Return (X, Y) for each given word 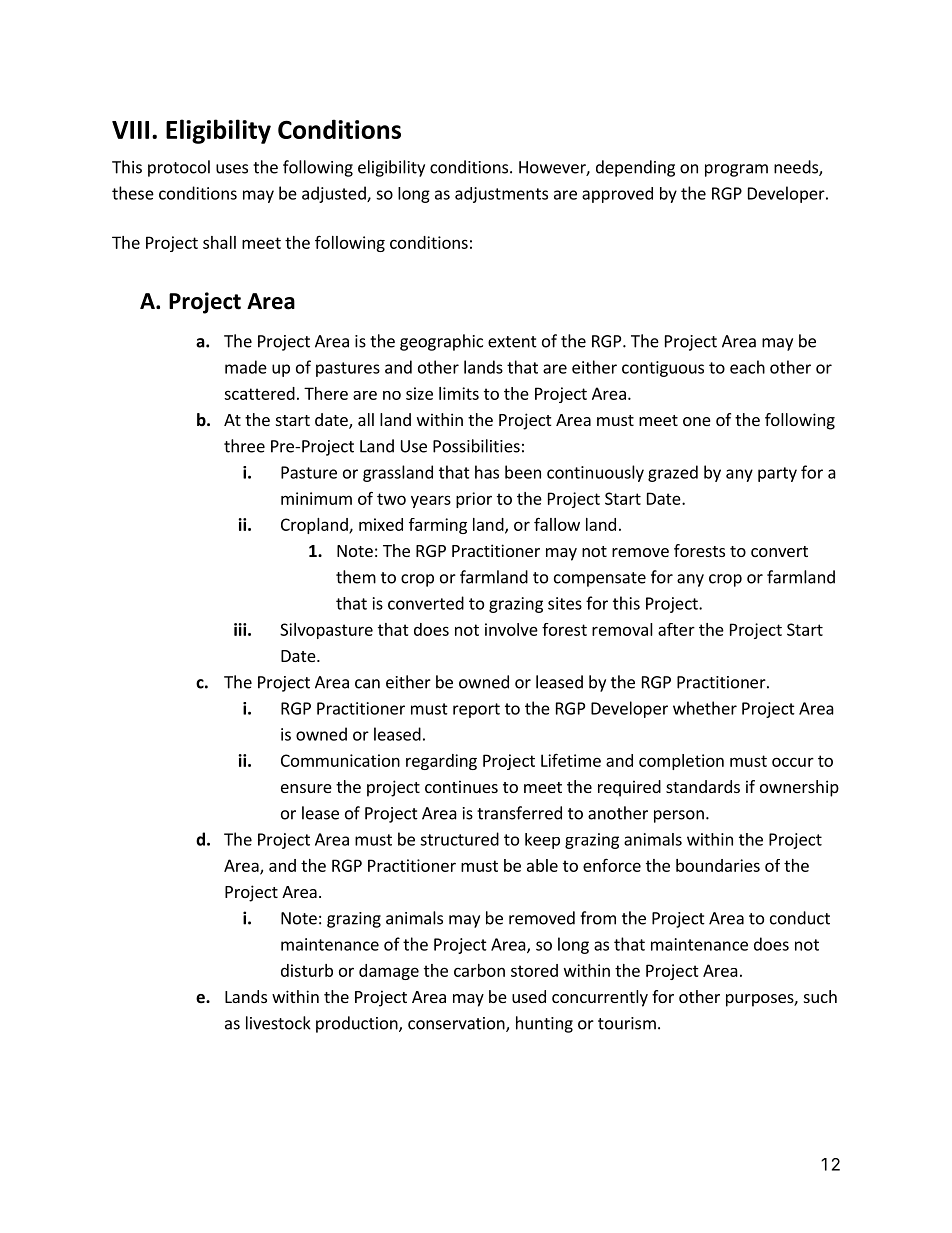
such (820, 996)
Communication (340, 760)
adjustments (501, 195)
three (244, 446)
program (736, 170)
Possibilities (476, 446)
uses (232, 169)
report (476, 710)
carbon (479, 970)
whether (705, 708)
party (777, 474)
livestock (278, 1023)
